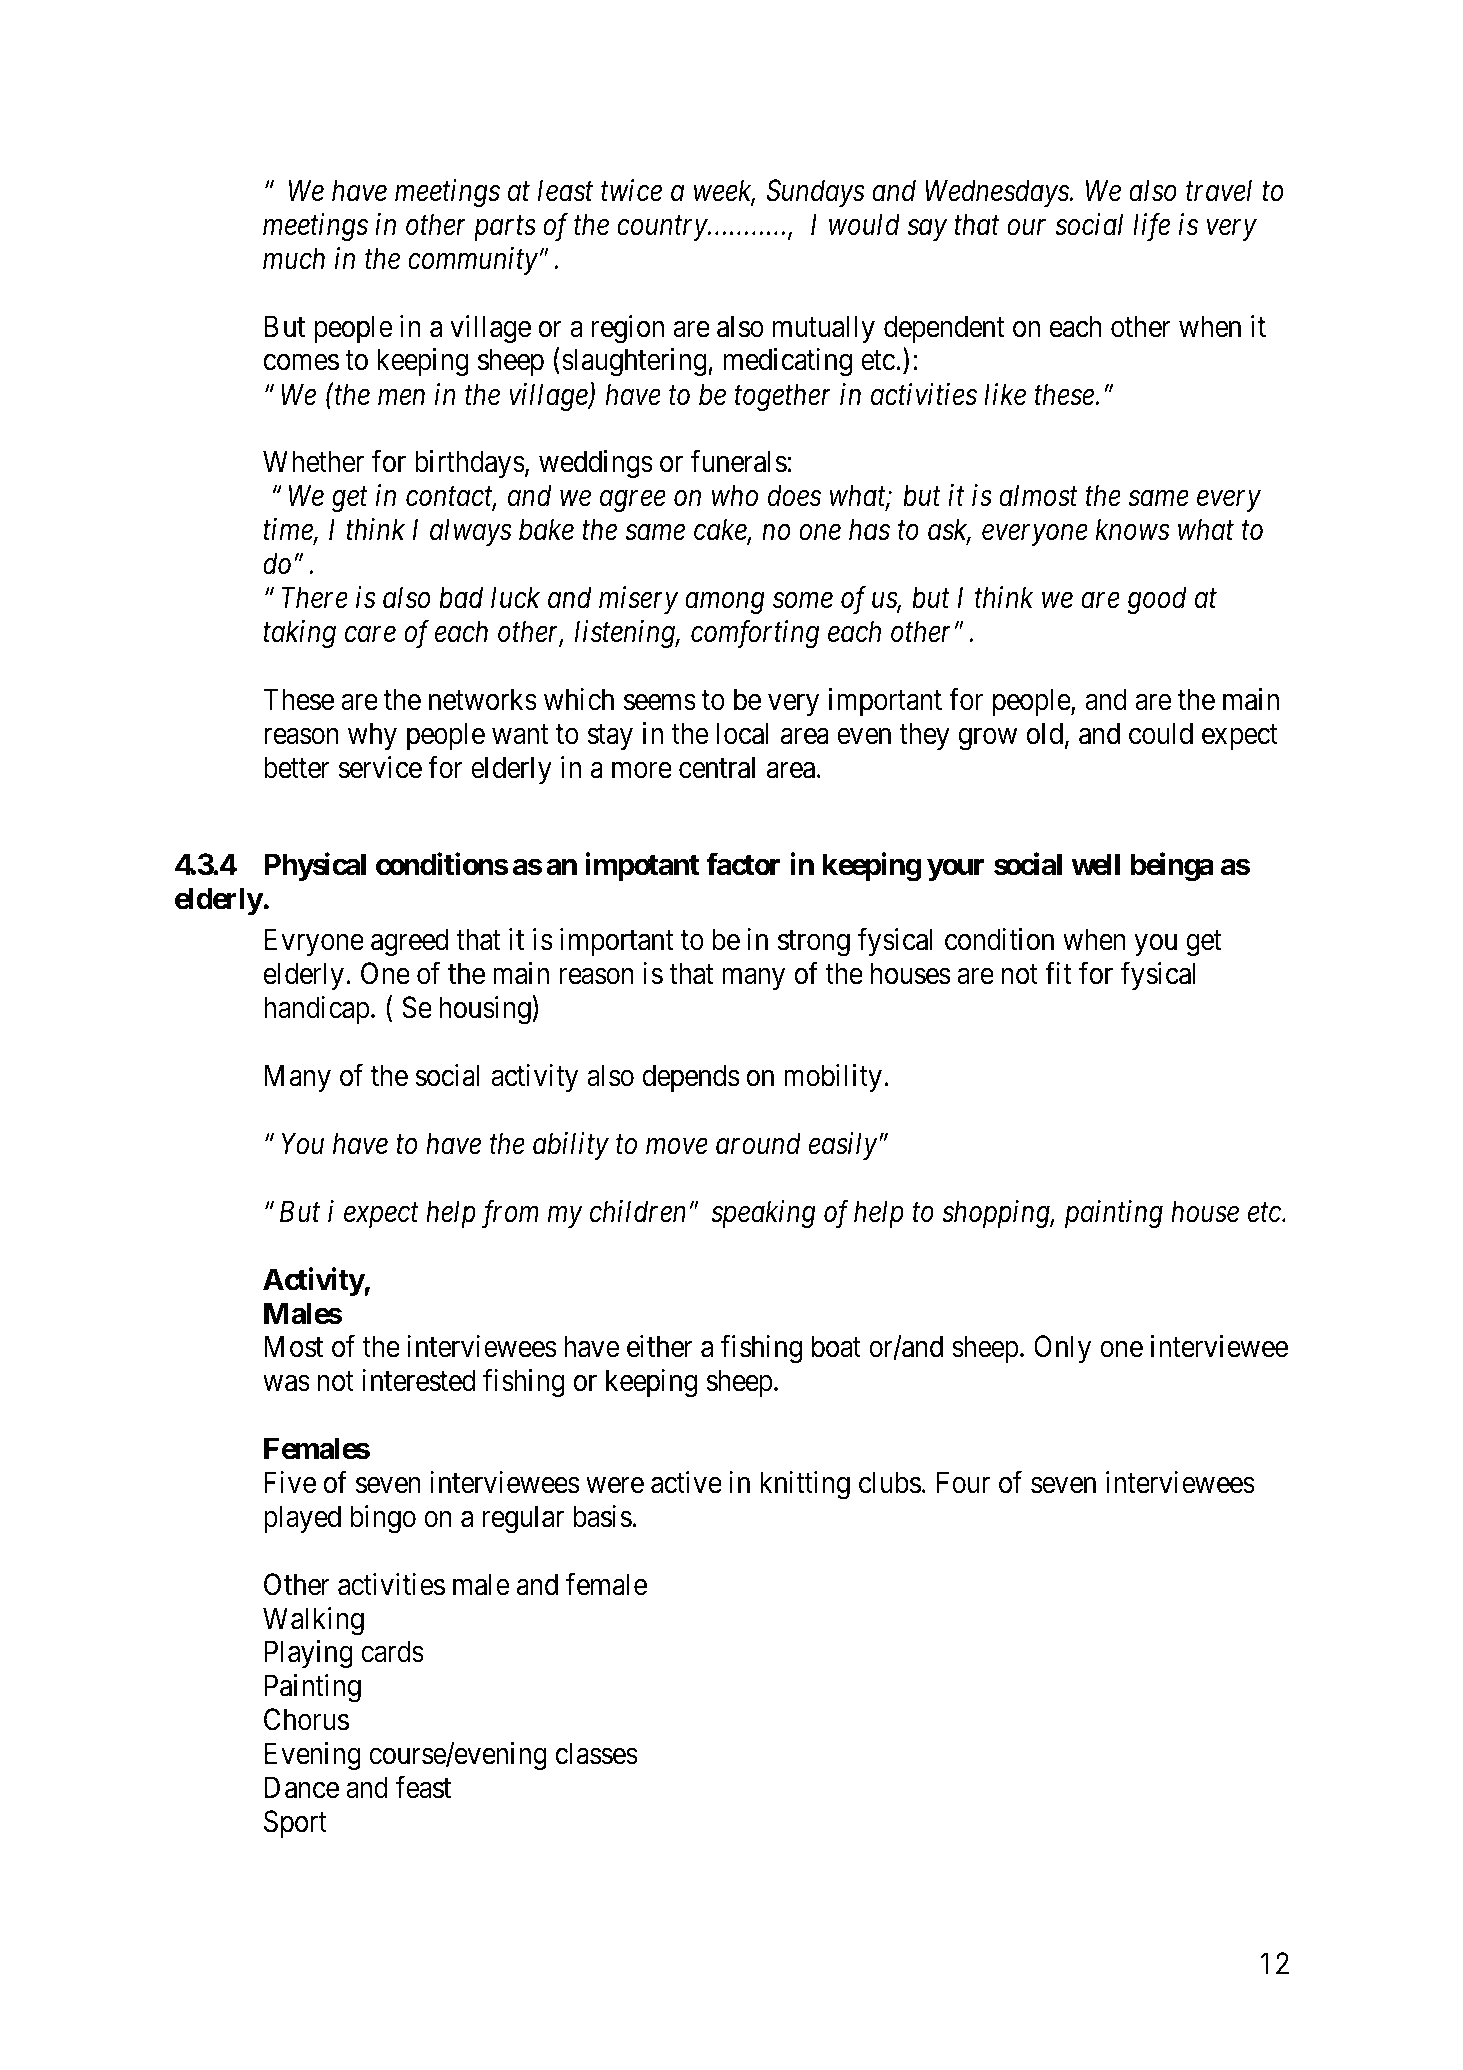 Image resolution: width=1463 pixels, height=2070 pixels. I want to click on who, so click(735, 495).
